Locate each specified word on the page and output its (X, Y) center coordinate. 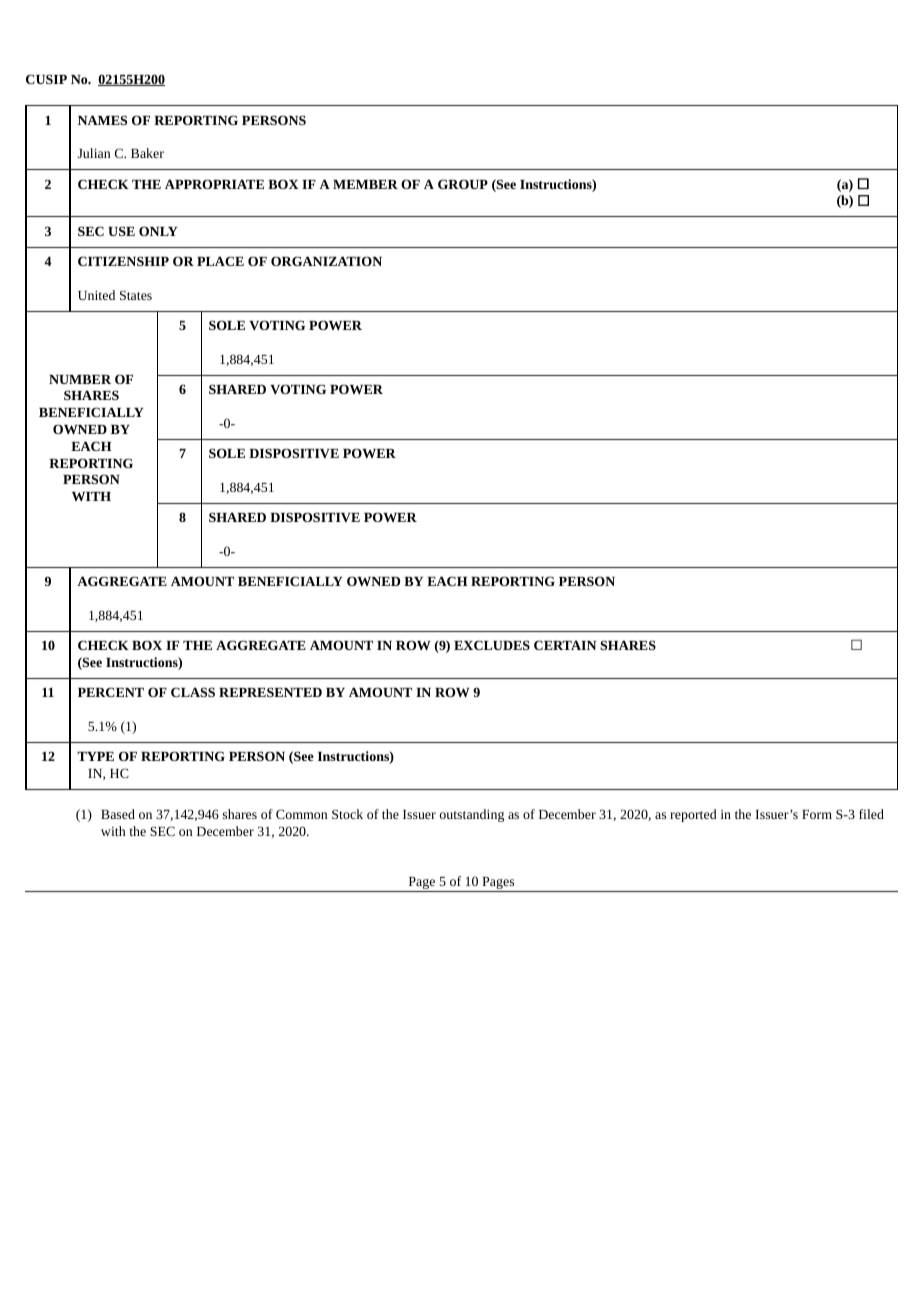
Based (118, 814)
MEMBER (365, 184)
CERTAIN (565, 645)
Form (817, 814)
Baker (147, 153)
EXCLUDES (492, 645)
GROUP (463, 184)
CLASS (193, 692)
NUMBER (80, 379)
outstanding (472, 815)
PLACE (220, 261)
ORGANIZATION (326, 261)
